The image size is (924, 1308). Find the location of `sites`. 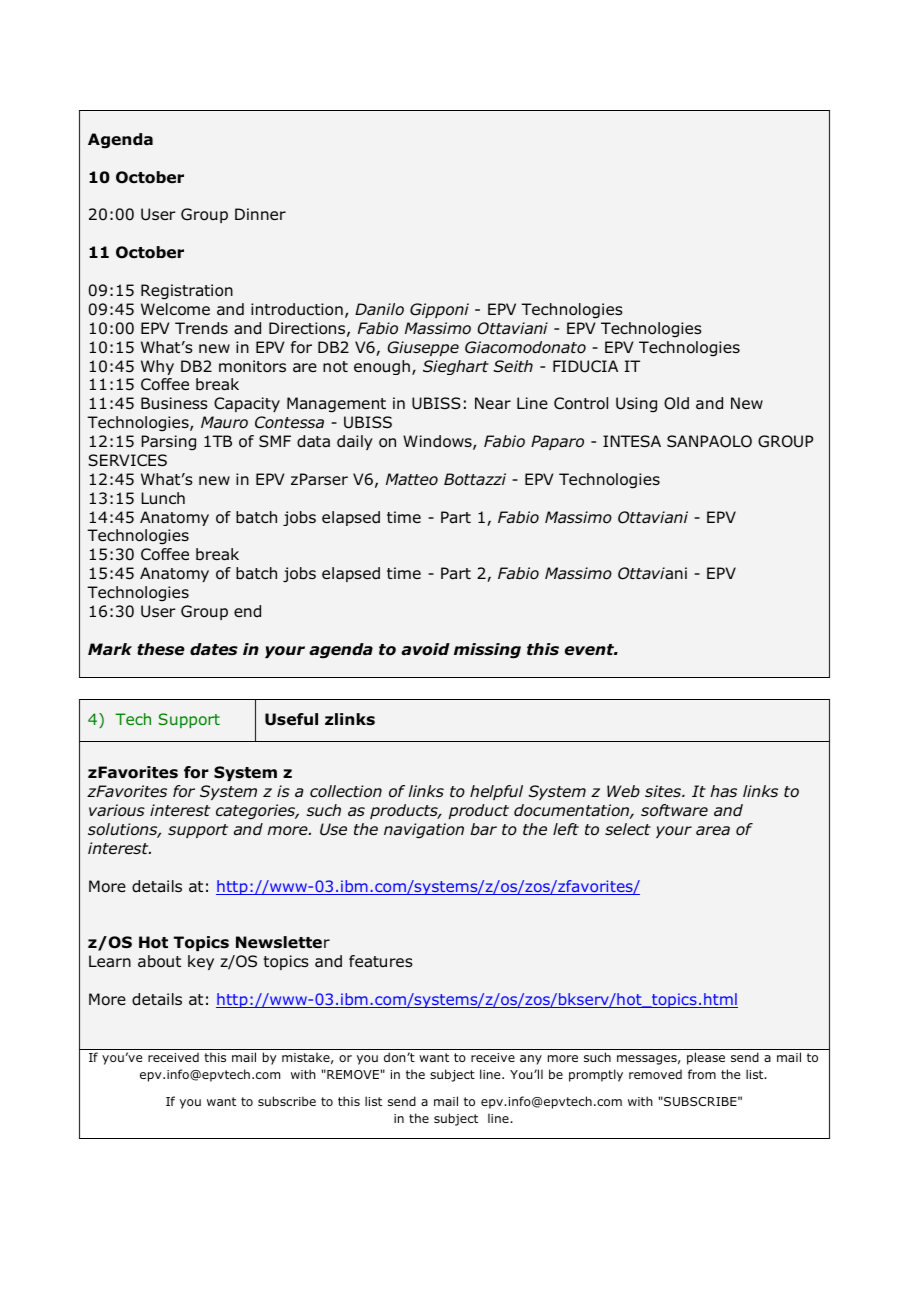

sites is located at coordinates (664, 791).
